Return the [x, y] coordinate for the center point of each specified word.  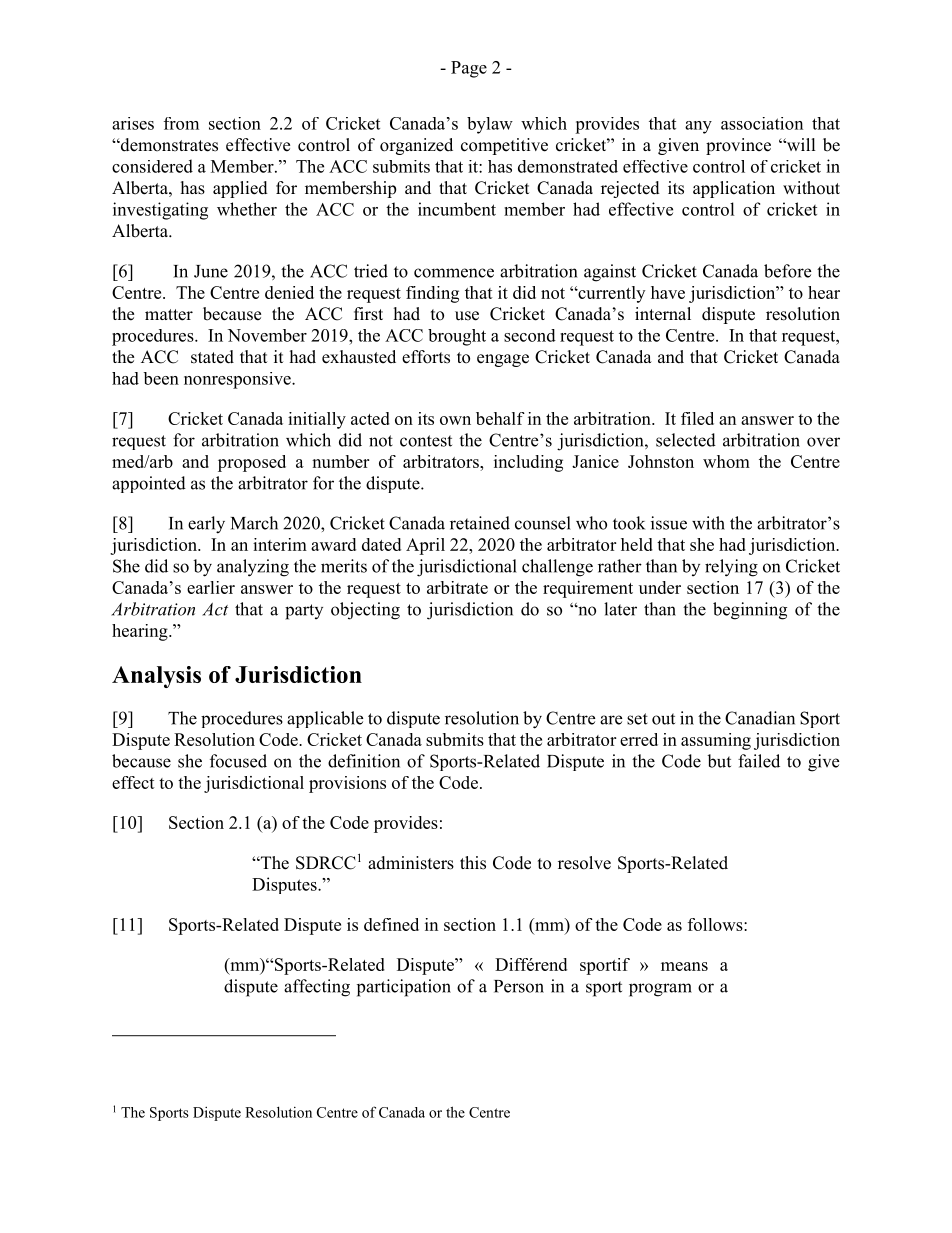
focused [238, 761]
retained [480, 523]
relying [731, 568]
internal [663, 314]
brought [457, 337]
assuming [716, 741]
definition [364, 761]
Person [519, 986]
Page [469, 69]
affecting [317, 988]
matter [169, 315]
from [181, 123]
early [206, 525]
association [762, 123]
